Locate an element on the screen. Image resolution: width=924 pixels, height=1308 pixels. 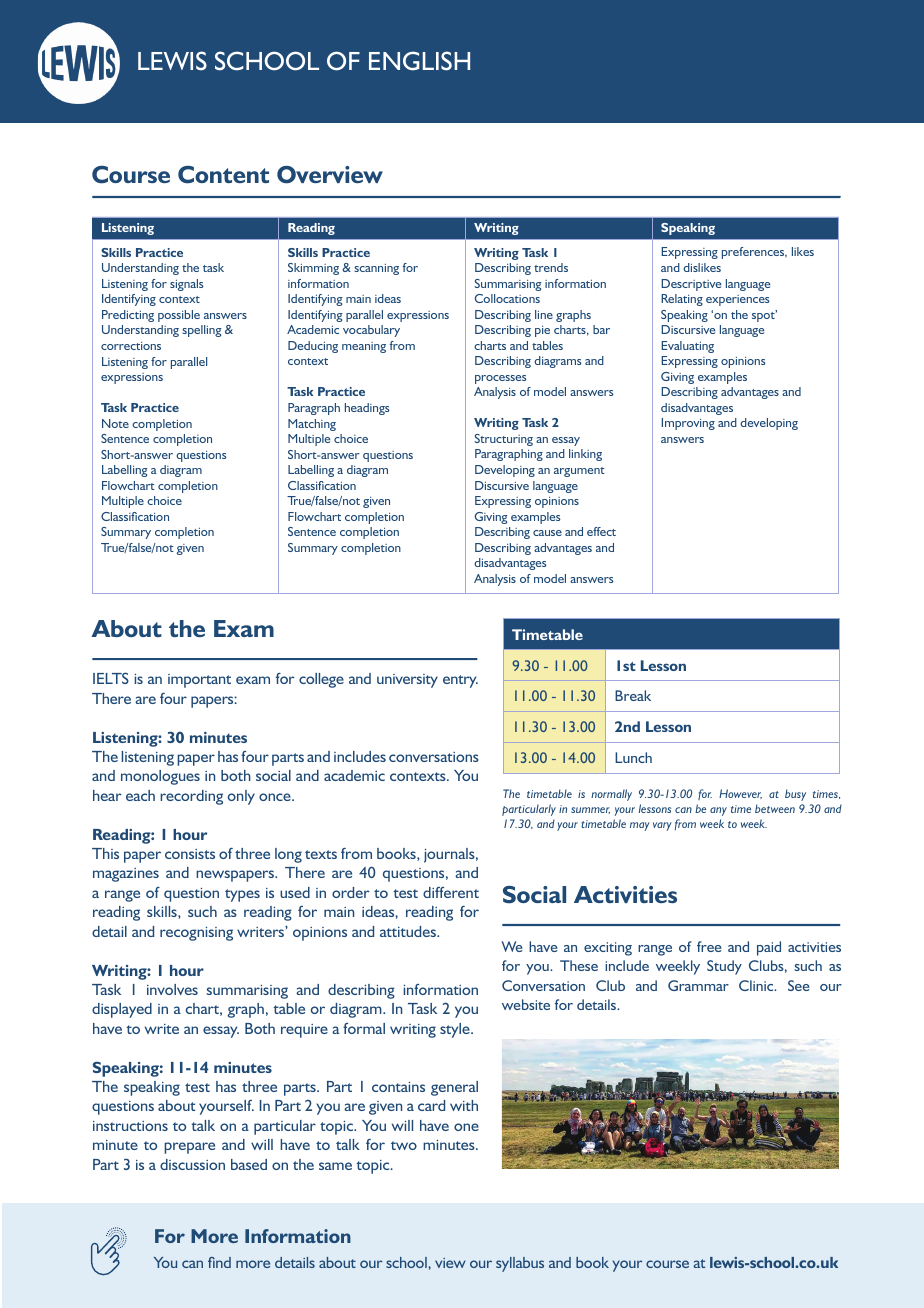
Content is located at coordinates (223, 175).
